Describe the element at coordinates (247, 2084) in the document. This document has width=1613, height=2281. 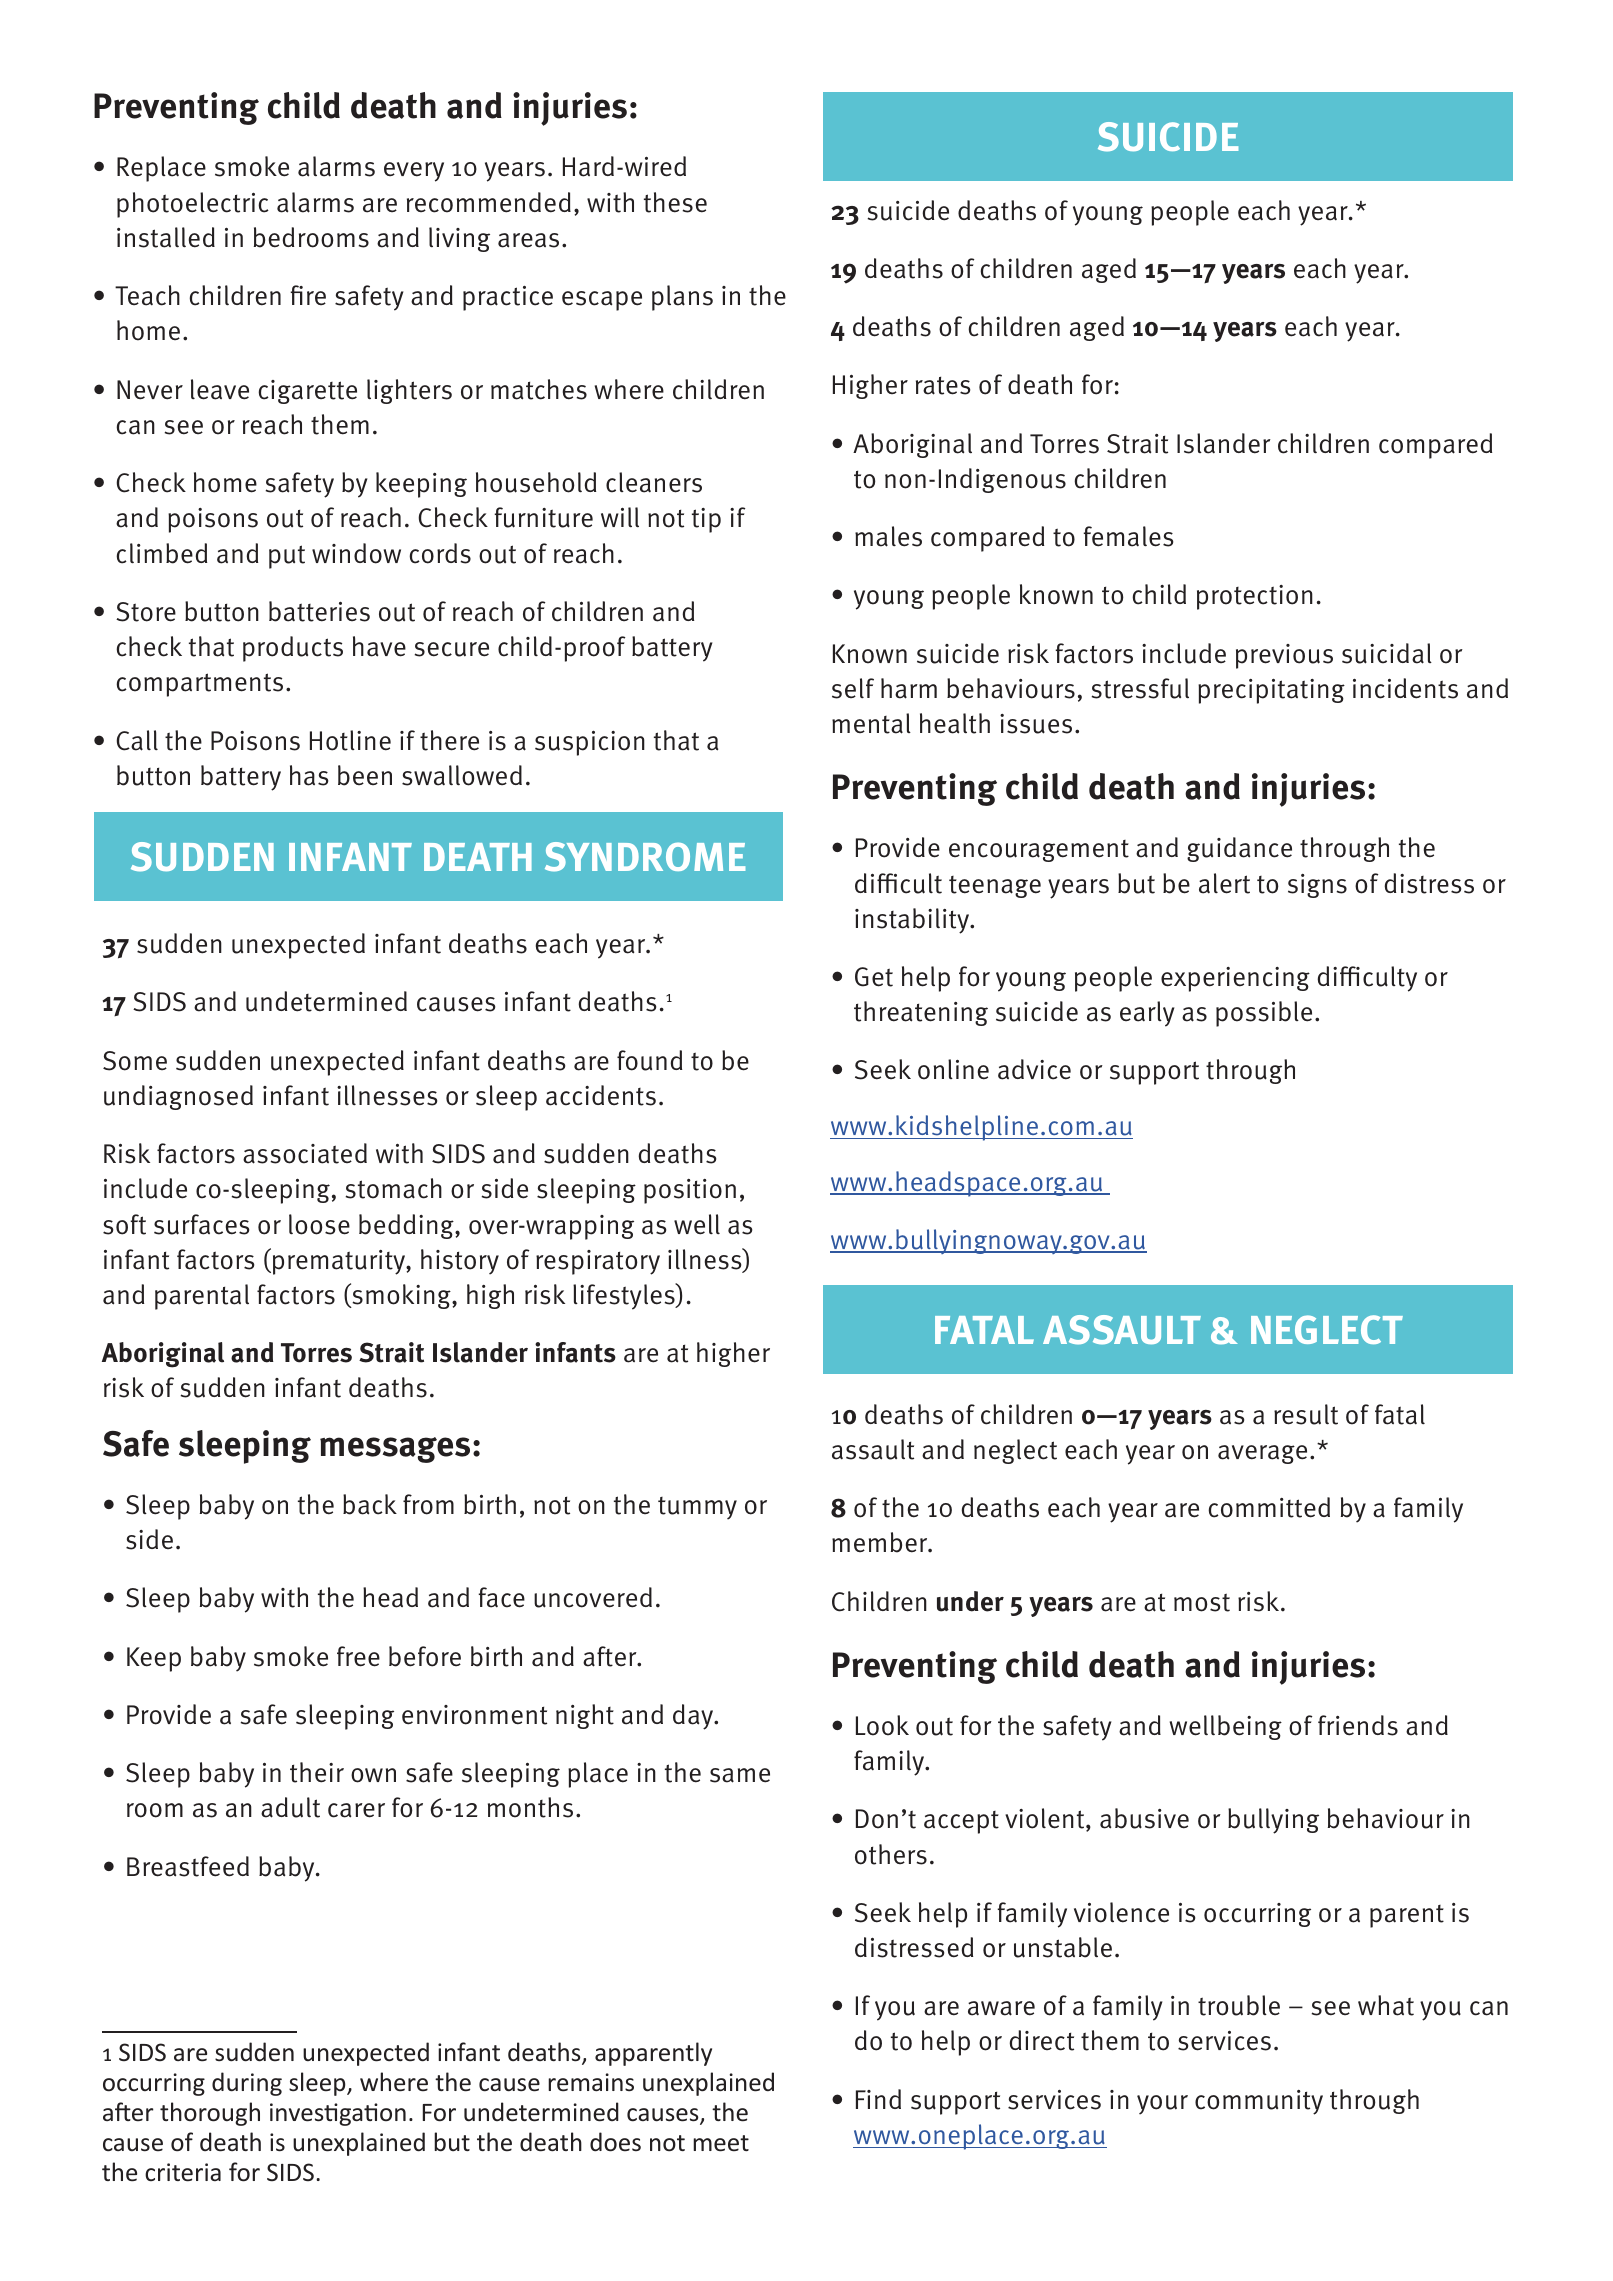
I see `during` at that location.
